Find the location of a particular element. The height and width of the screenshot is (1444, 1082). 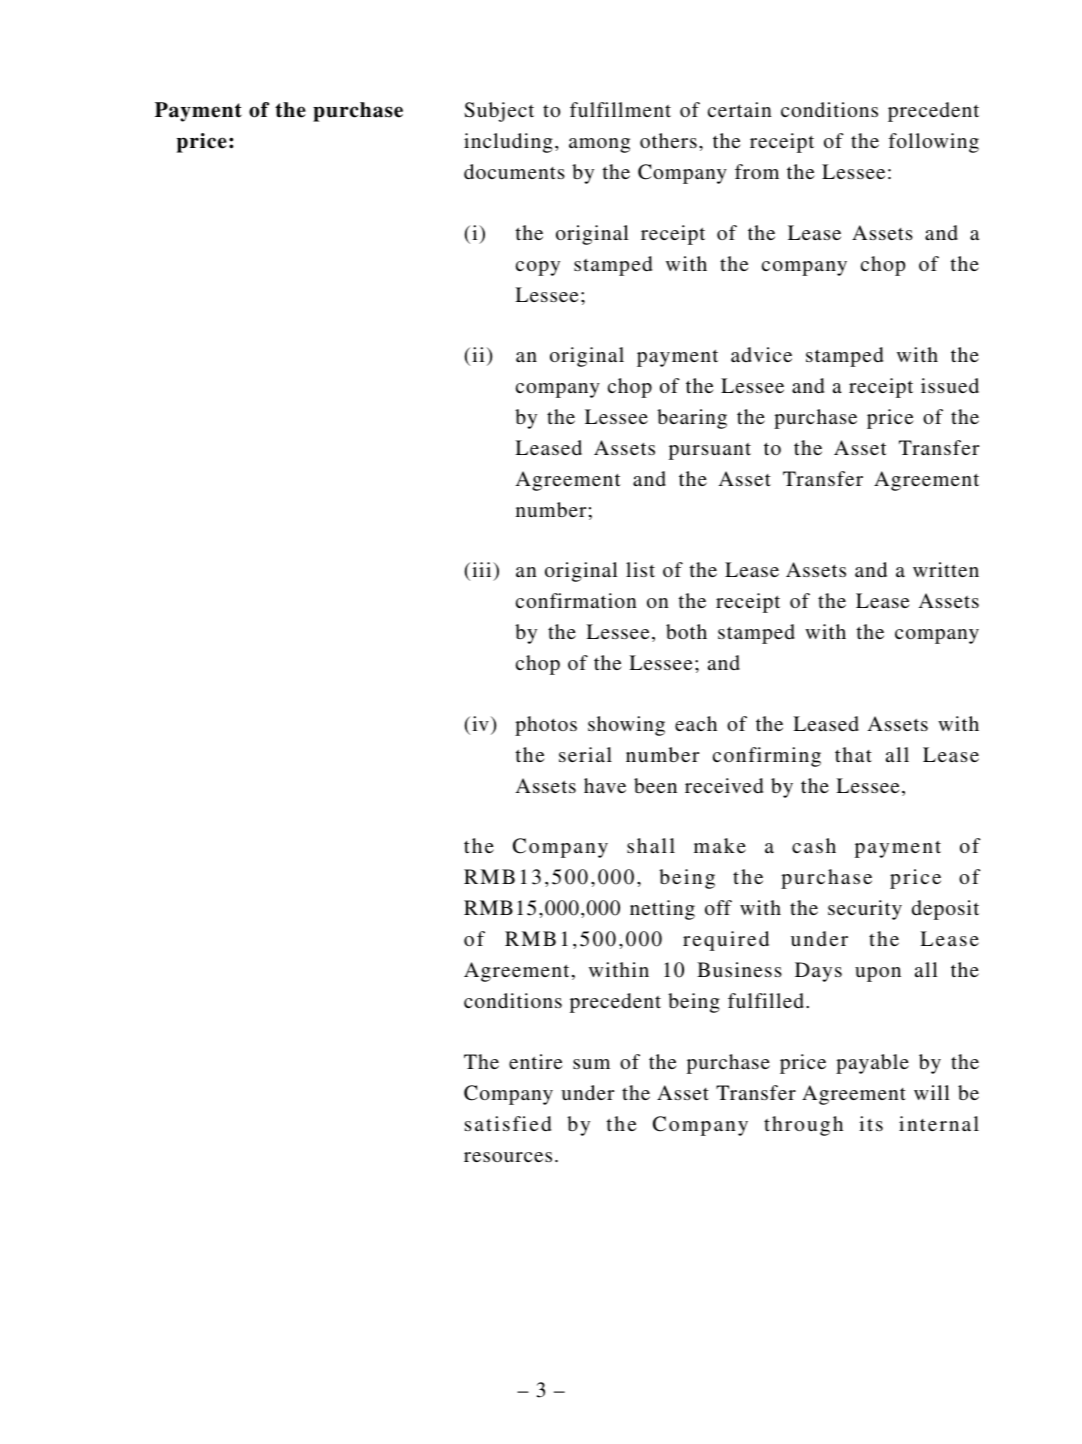

certain is located at coordinates (740, 109).
